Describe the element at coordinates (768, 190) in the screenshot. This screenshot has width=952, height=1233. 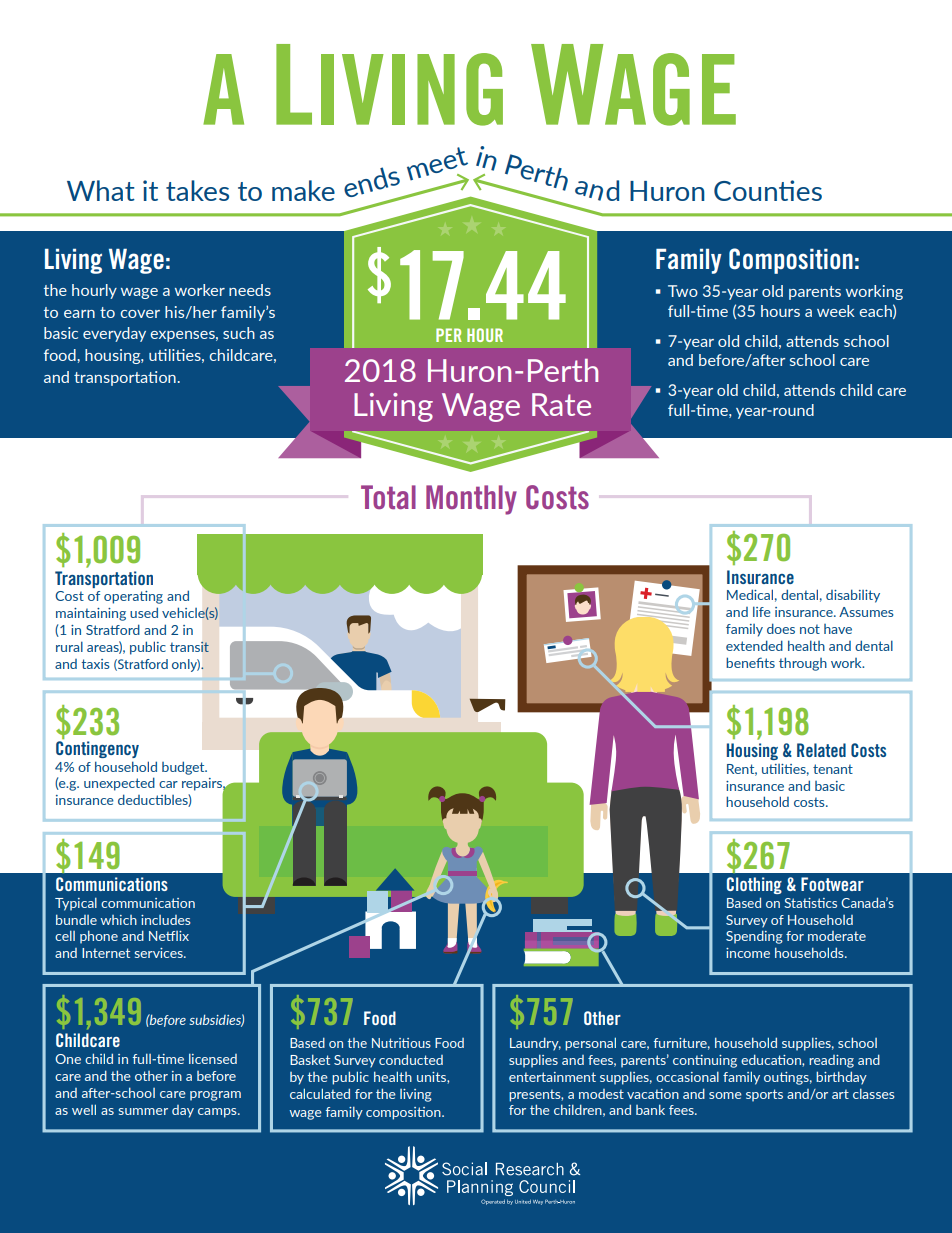
I see `Counties` at that location.
